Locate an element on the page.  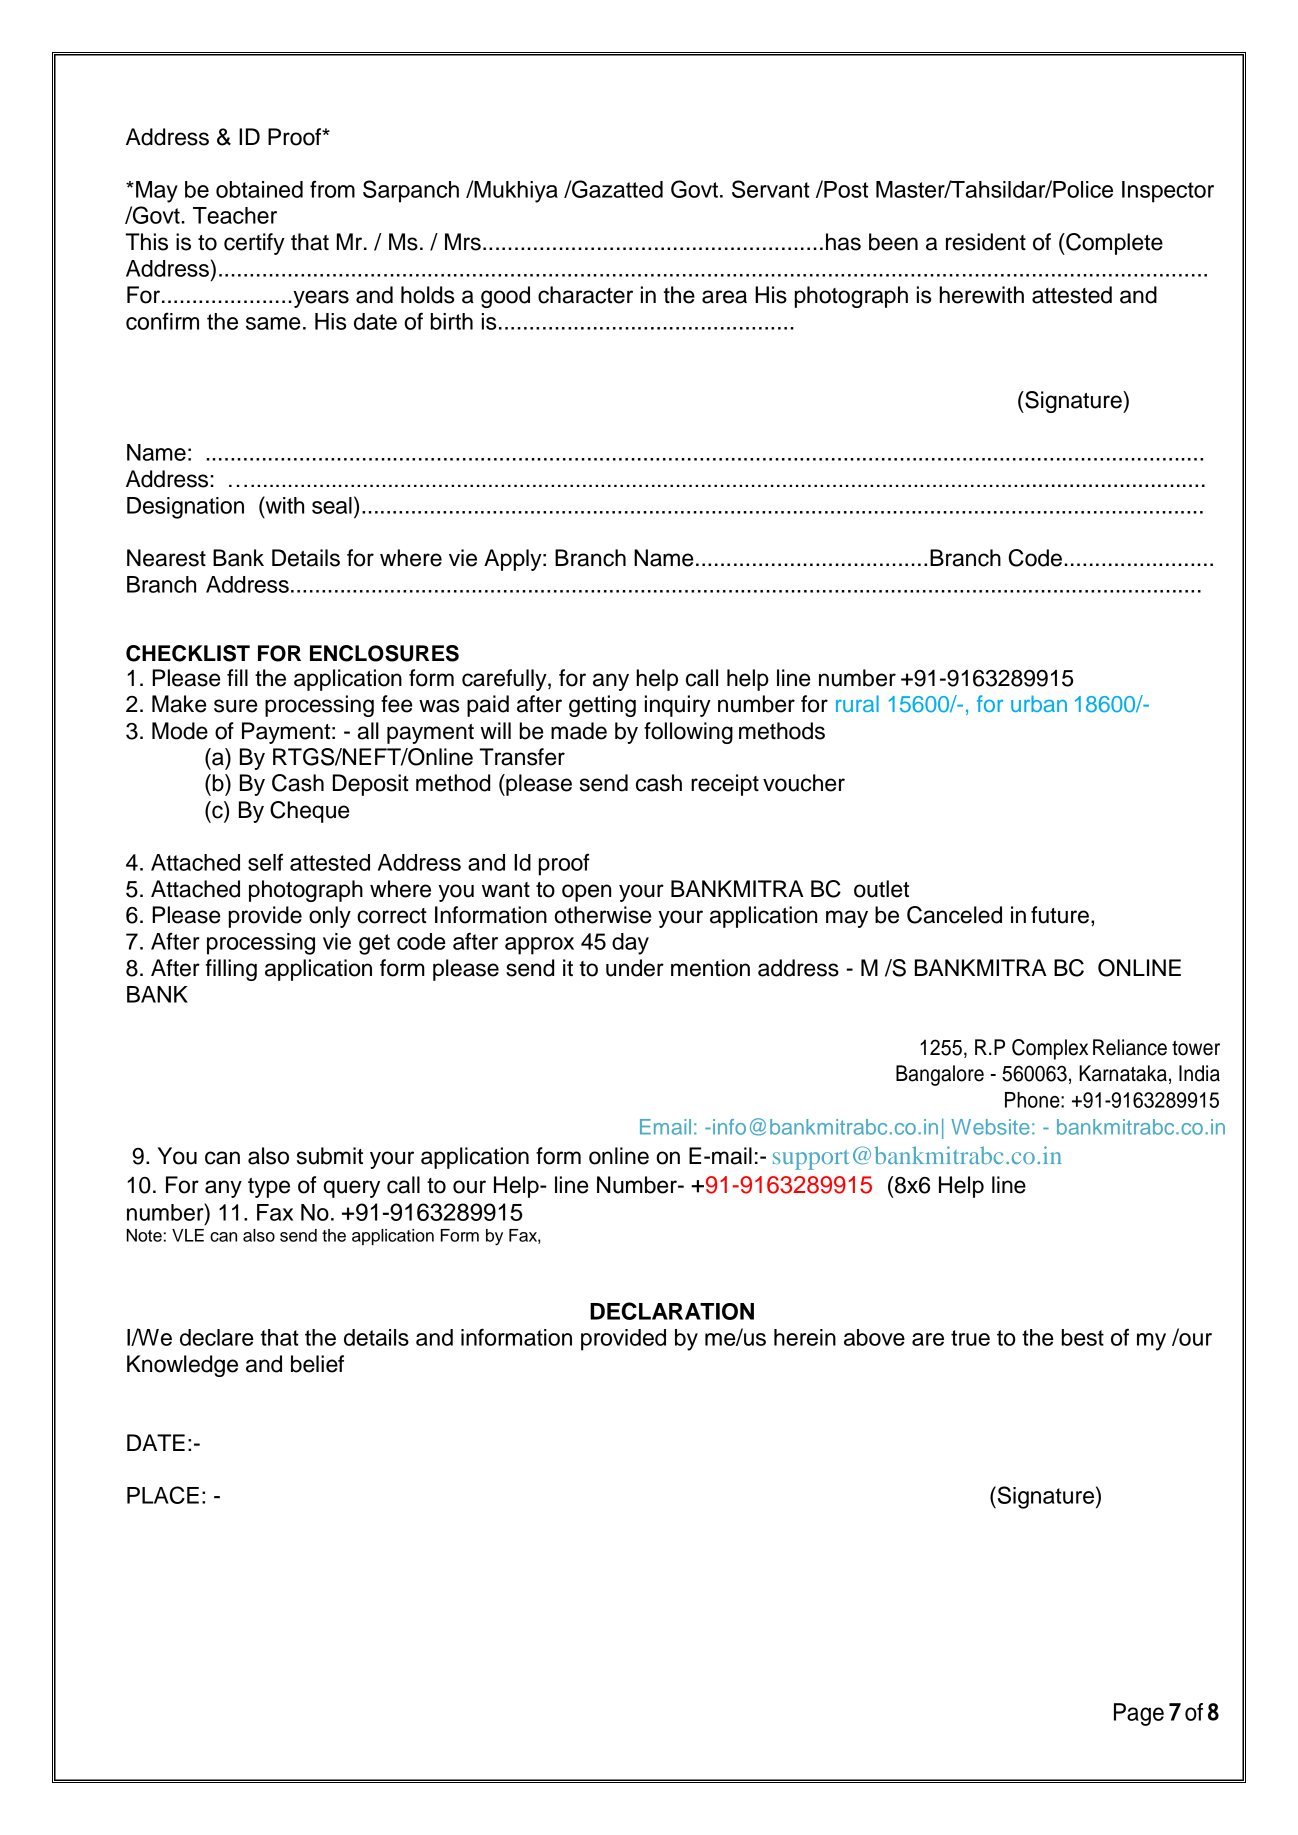
Page is located at coordinates (1139, 1714).
